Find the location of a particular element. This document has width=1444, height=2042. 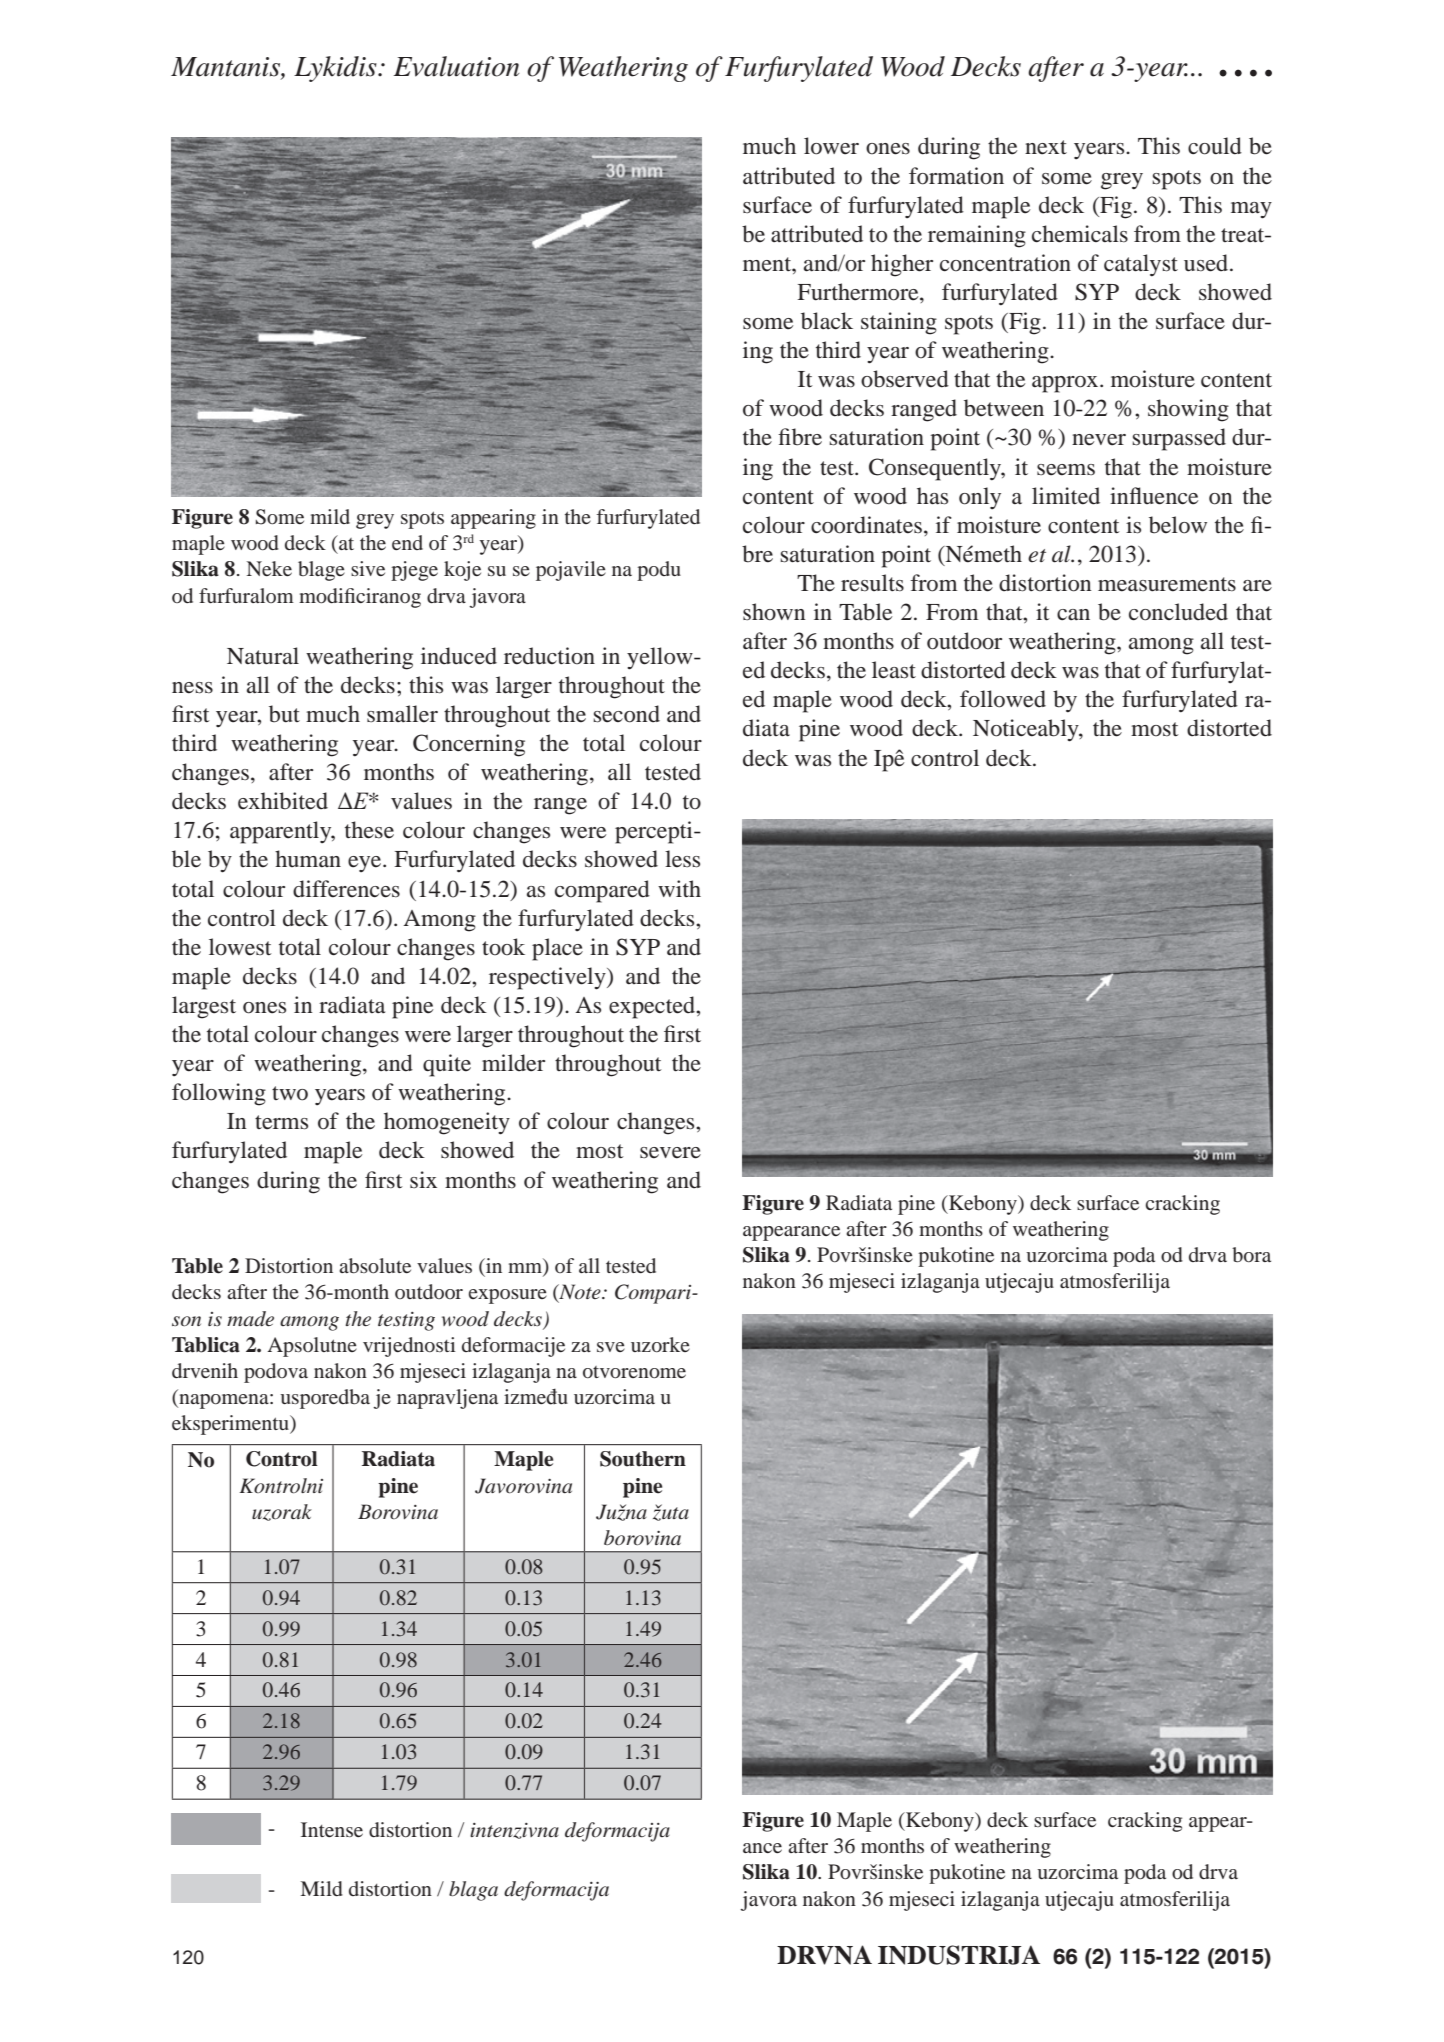

followed is located at coordinates (1003, 699).
